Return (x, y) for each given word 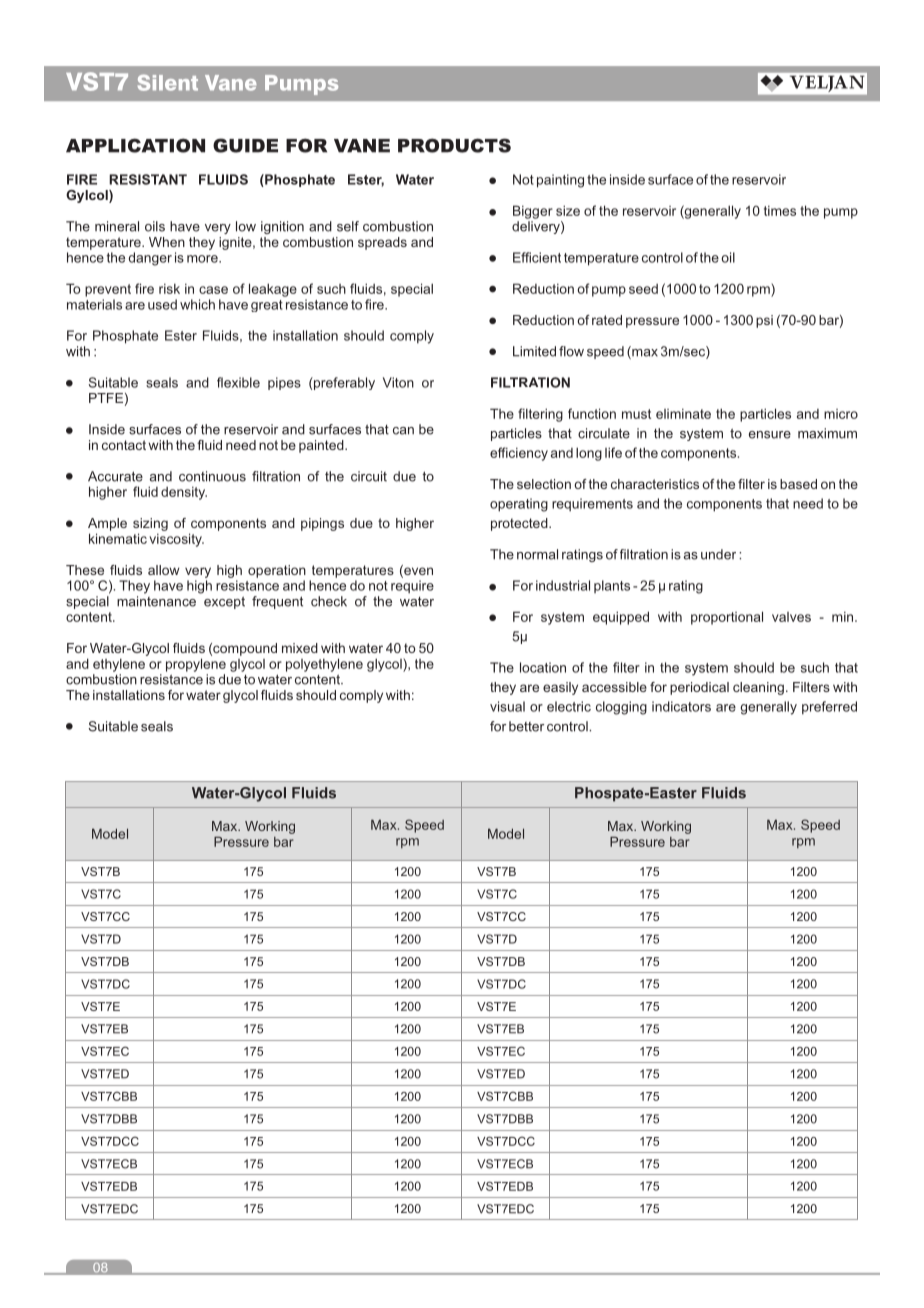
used (162, 304)
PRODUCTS (454, 145)
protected (520, 524)
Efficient (537, 257)
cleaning (758, 688)
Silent (168, 83)
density (184, 493)
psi (764, 321)
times (780, 210)
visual (507, 706)
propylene (196, 665)
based (798, 484)
